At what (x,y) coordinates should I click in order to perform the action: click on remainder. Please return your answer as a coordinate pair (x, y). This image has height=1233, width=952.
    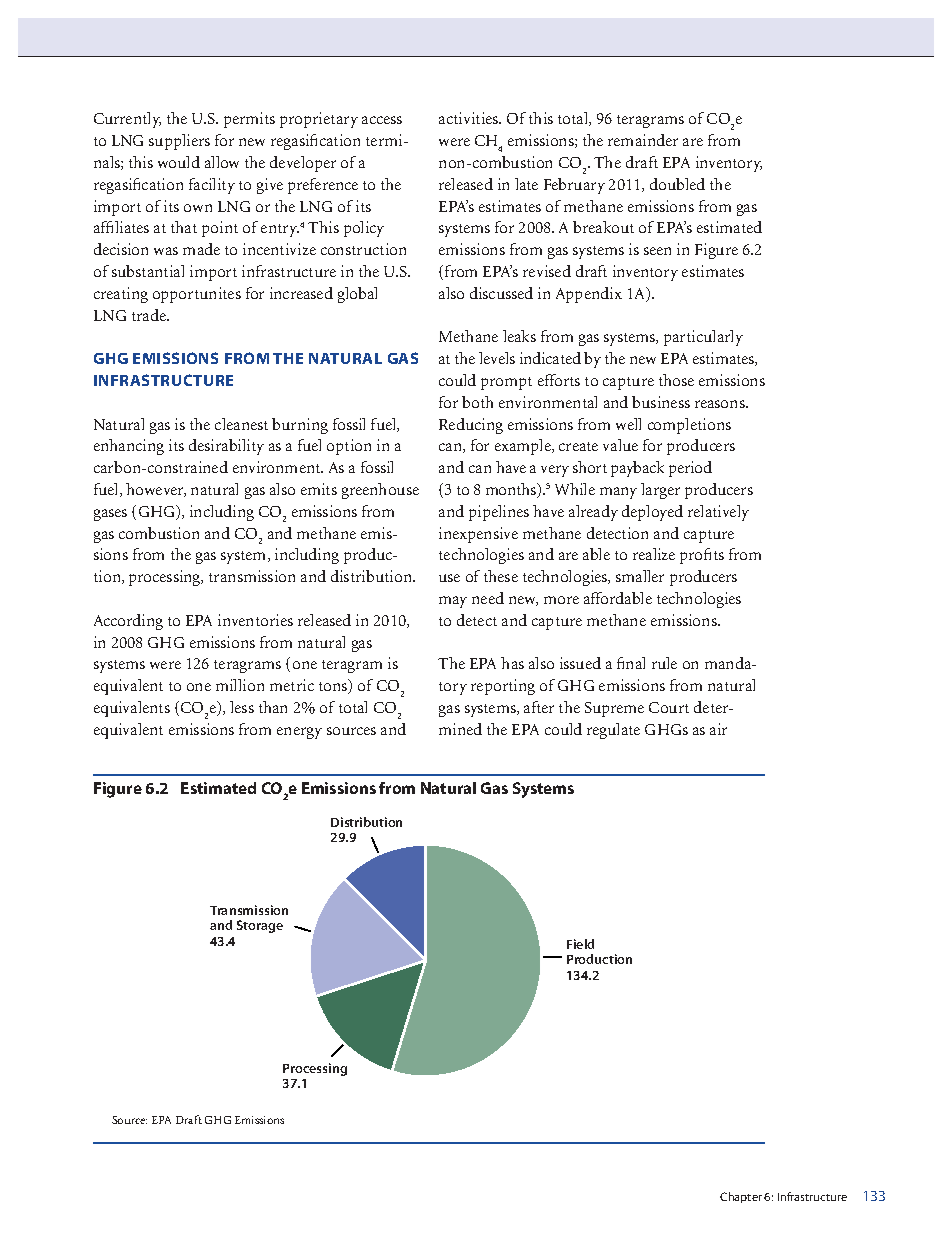
    Looking at the image, I should click on (643, 140).
